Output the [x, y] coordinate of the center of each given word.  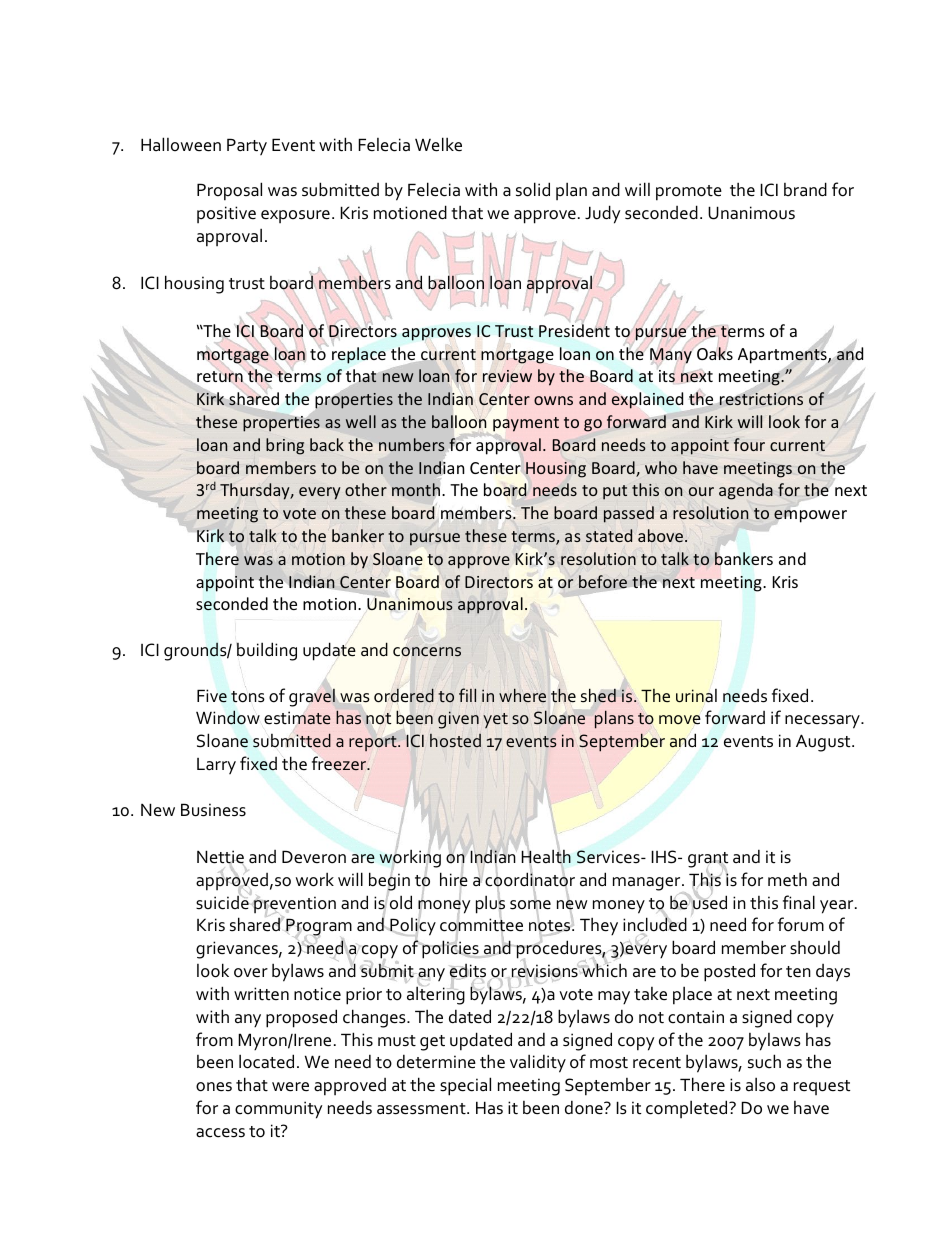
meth [787, 879]
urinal [696, 696]
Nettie [220, 858]
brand [805, 189]
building [266, 651]
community [278, 1110]
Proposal [229, 191]
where [522, 695]
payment [526, 424]
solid [533, 189]
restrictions [761, 399]
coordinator [530, 880]
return [219, 378]
